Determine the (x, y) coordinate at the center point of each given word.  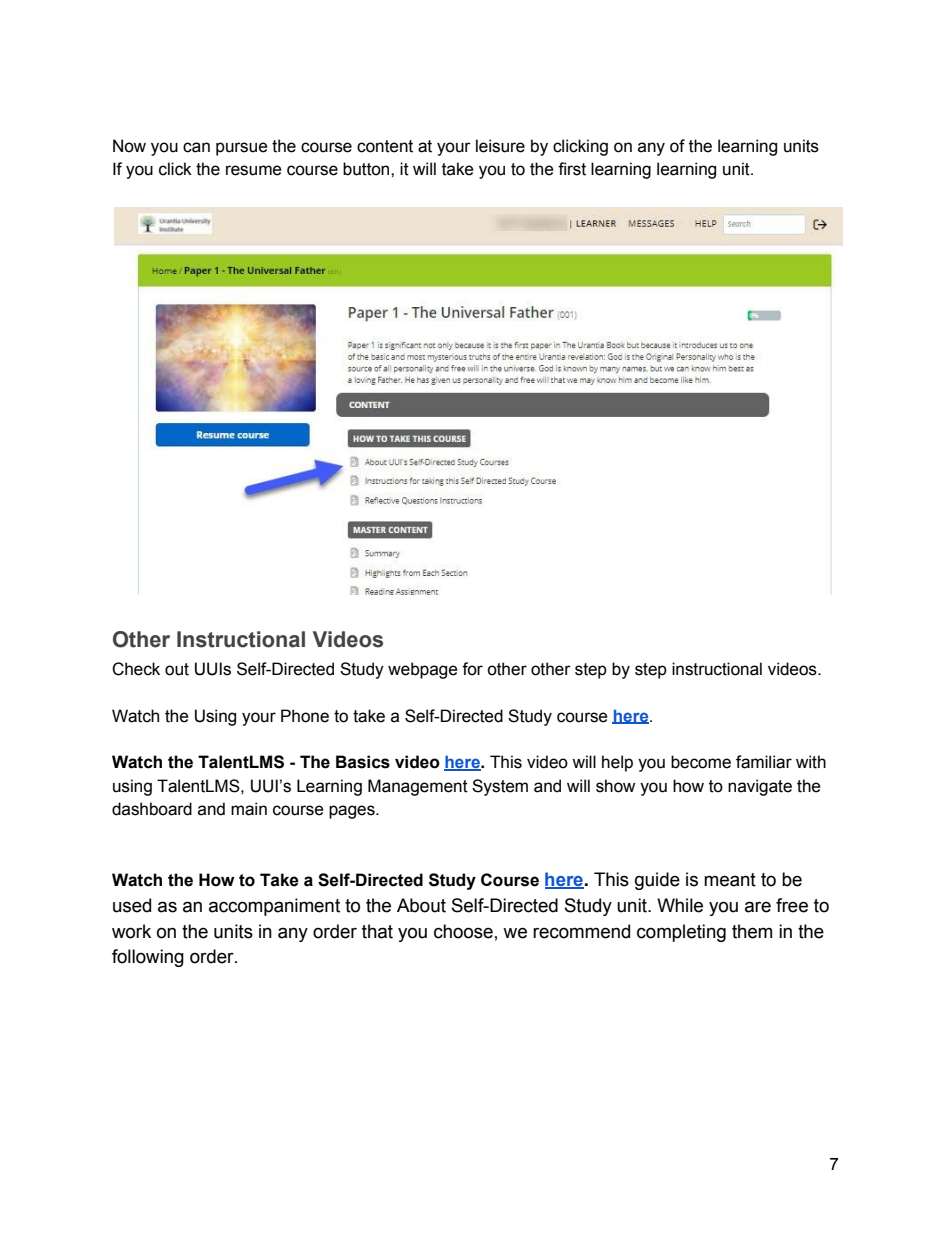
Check (136, 669)
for (472, 669)
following (148, 958)
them (752, 931)
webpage (423, 670)
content (385, 146)
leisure (500, 146)
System (500, 787)
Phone (305, 716)
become (701, 762)
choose (463, 931)
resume (254, 170)
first (572, 169)
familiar (764, 762)
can (196, 147)
